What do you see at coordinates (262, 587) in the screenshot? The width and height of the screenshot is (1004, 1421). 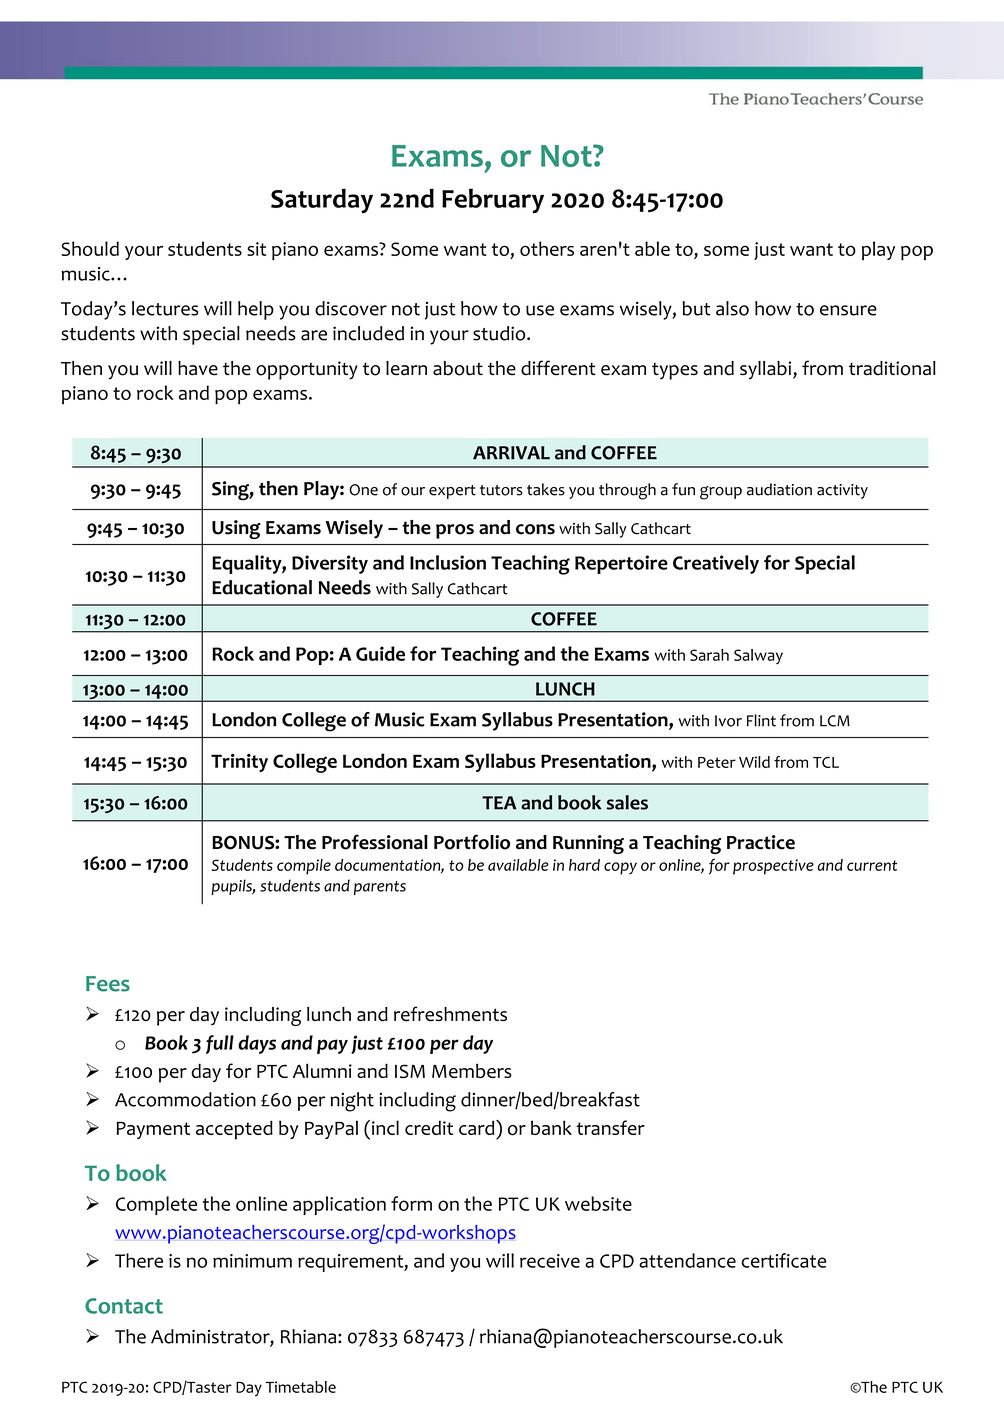 I see `Educational` at bounding box center [262, 587].
